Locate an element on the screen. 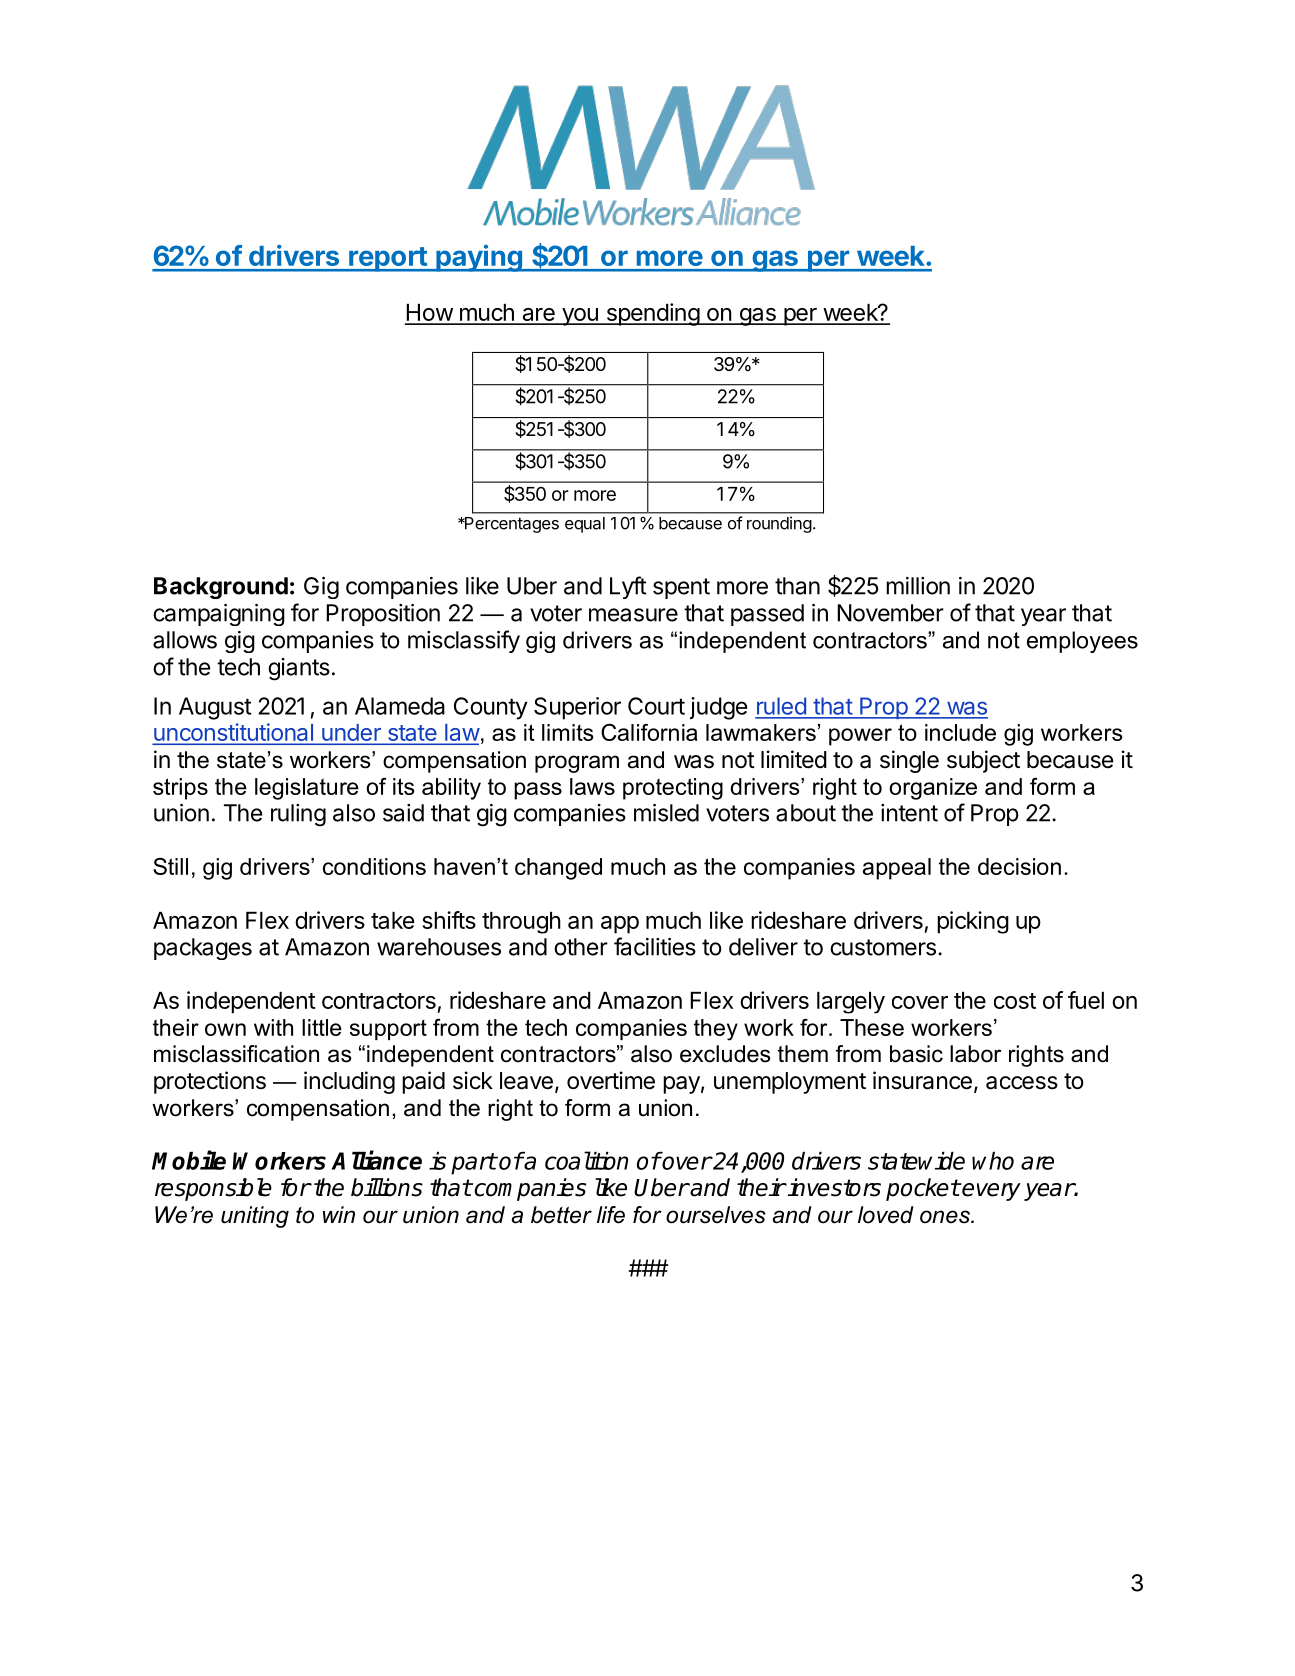  every is located at coordinates (991, 1192).
